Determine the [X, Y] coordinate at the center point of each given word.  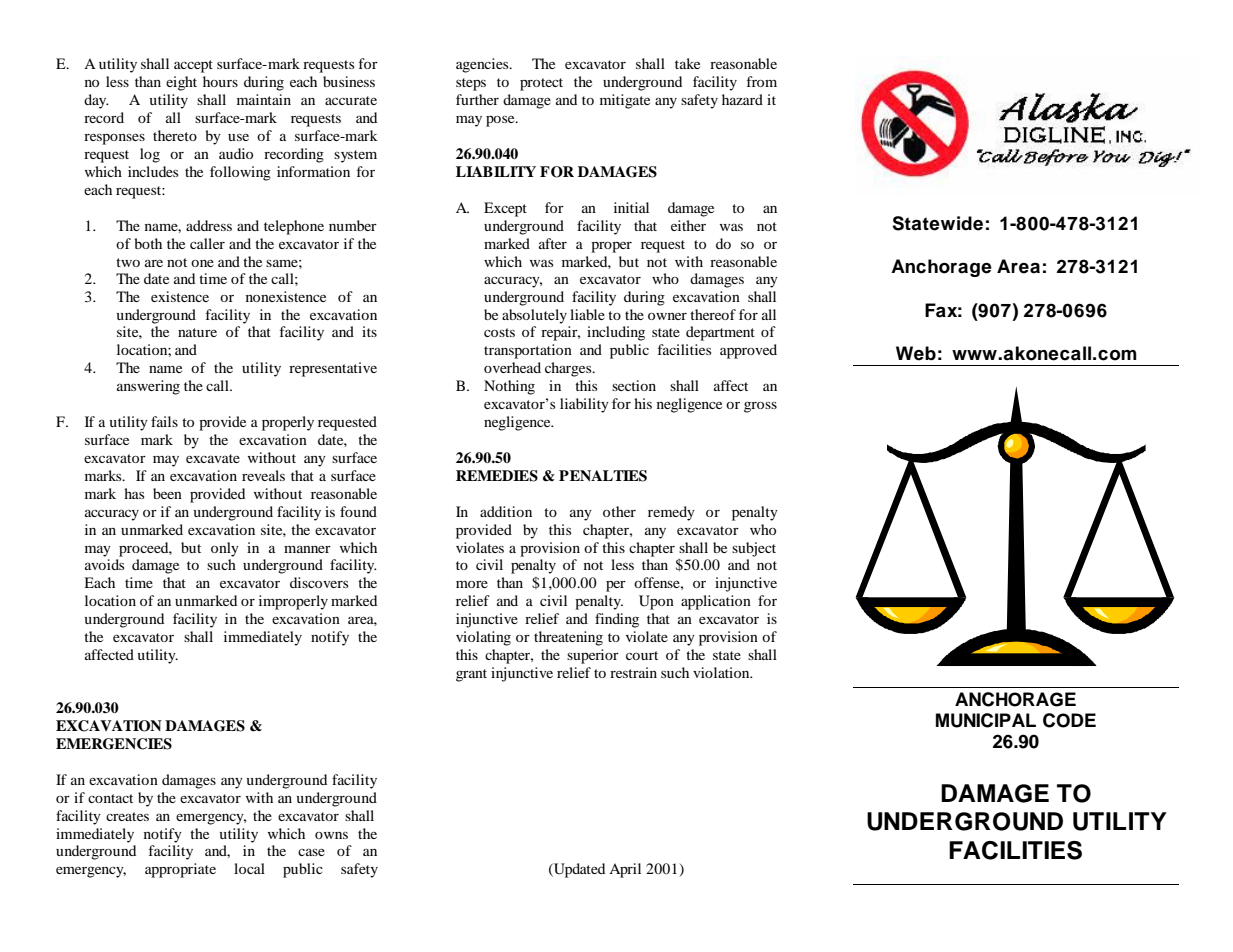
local [249, 868]
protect [541, 84]
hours [220, 81]
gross [760, 407]
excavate [213, 458]
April [625, 870]
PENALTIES [603, 476]
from [762, 81]
